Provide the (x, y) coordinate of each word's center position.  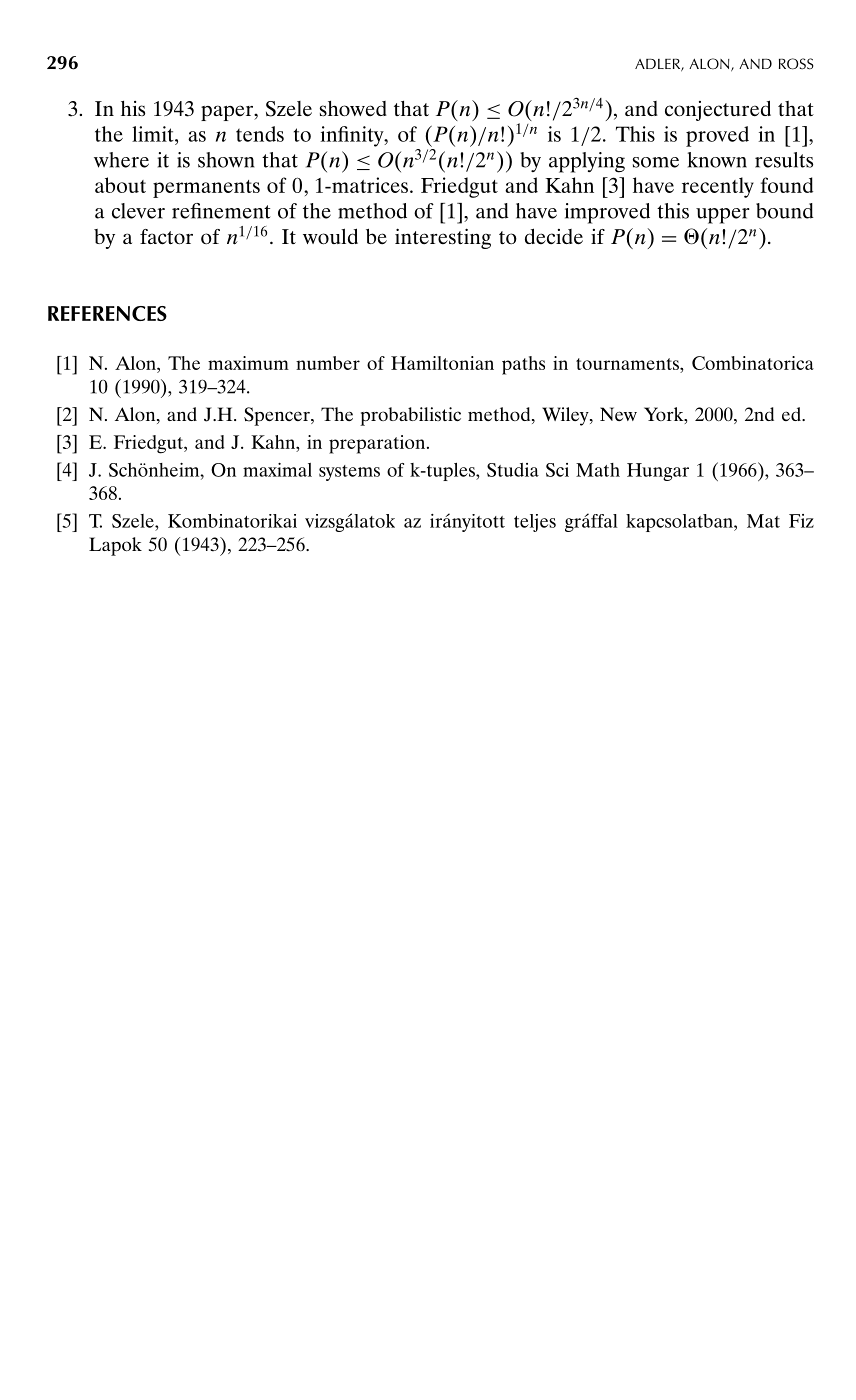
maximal (277, 470)
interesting (443, 238)
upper (723, 216)
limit (154, 134)
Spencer (278, 416)
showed (353, 109)
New (618, 414)
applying (587, 162)
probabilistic (410, 416)
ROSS (796, 64)
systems (349, 473)
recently (718, 187)
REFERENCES (107, 313)
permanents (206, 189)
